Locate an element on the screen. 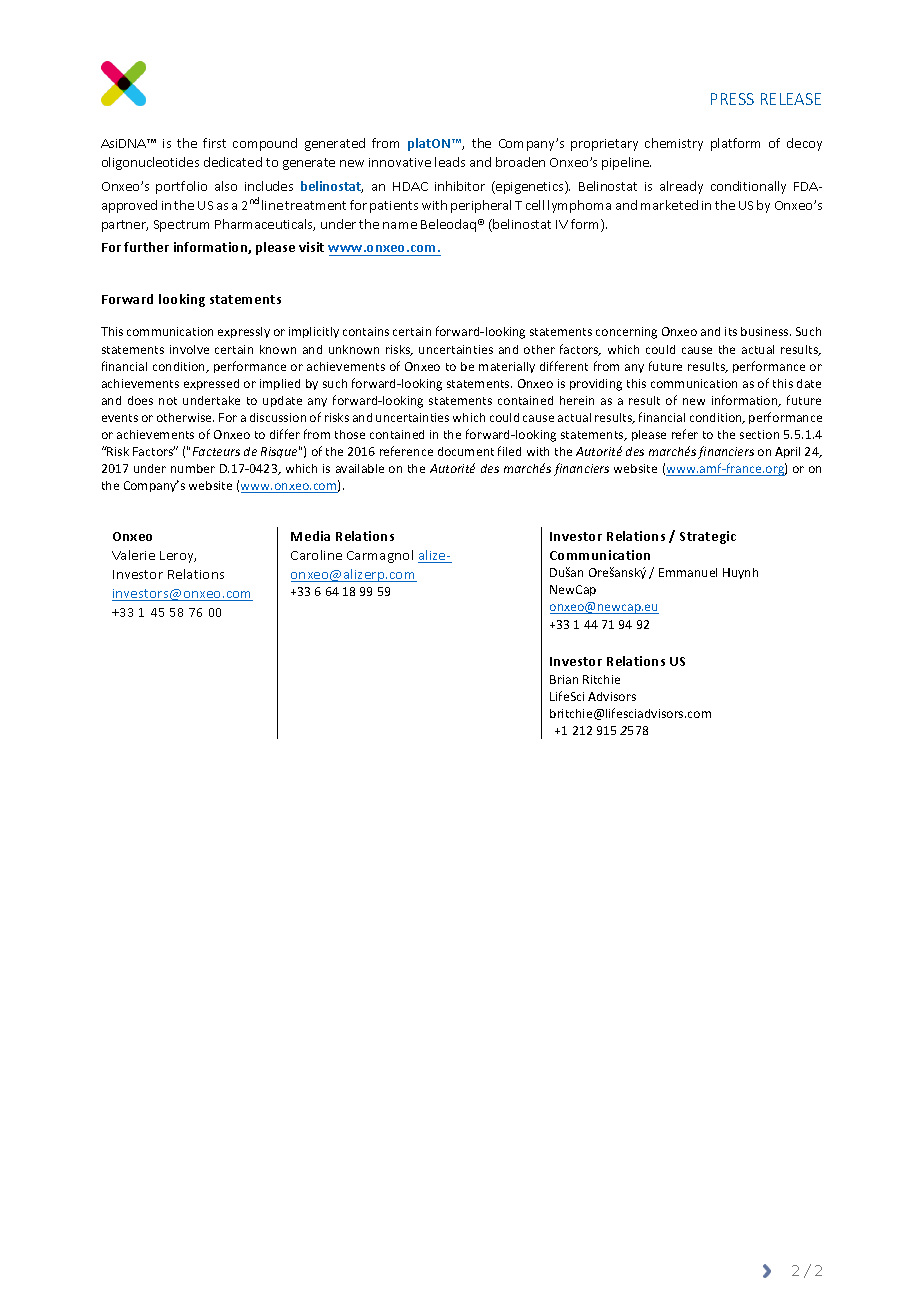 The height and width of the screenshot is (1308, 924). Leroy is located at coordinates (178, 557).
